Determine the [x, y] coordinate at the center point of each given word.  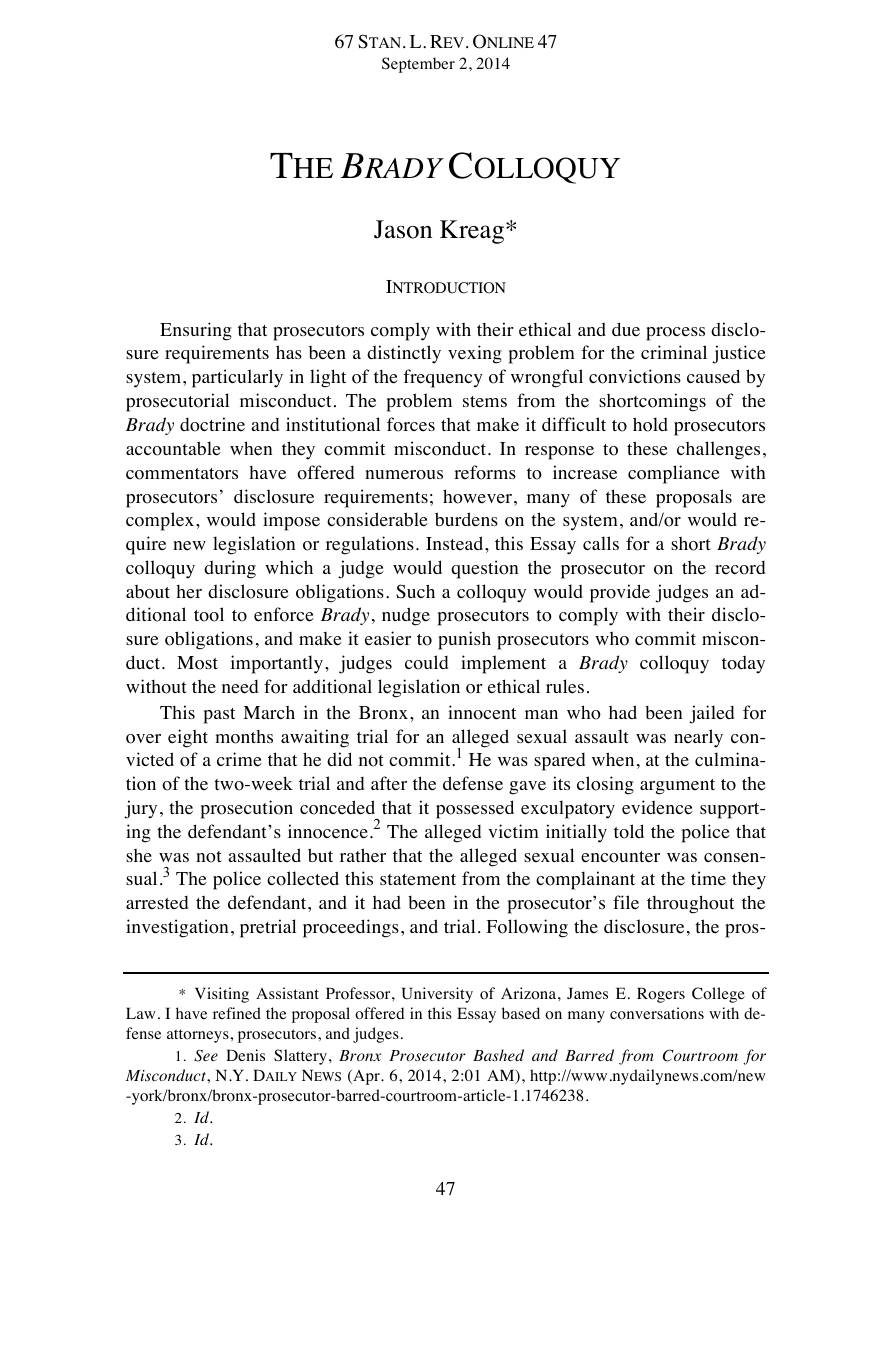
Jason [403, 229]
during [230, 569]
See [206, 1056]
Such [415, 591]
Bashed [498, 1055]
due [626, 329]
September [418, 65]
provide [620, 593]
